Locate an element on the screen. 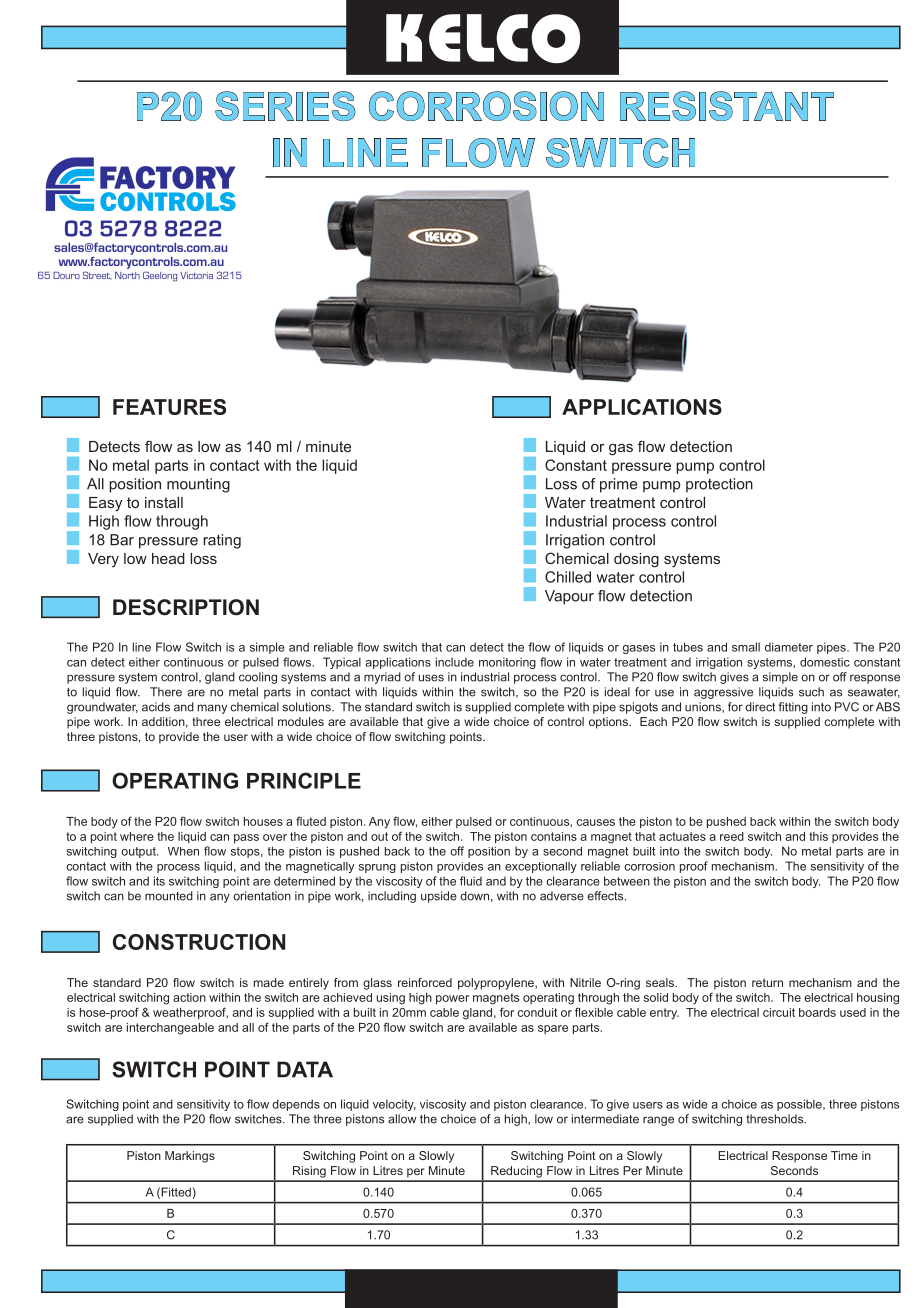  dosing is located at coordinates (636, 560).
